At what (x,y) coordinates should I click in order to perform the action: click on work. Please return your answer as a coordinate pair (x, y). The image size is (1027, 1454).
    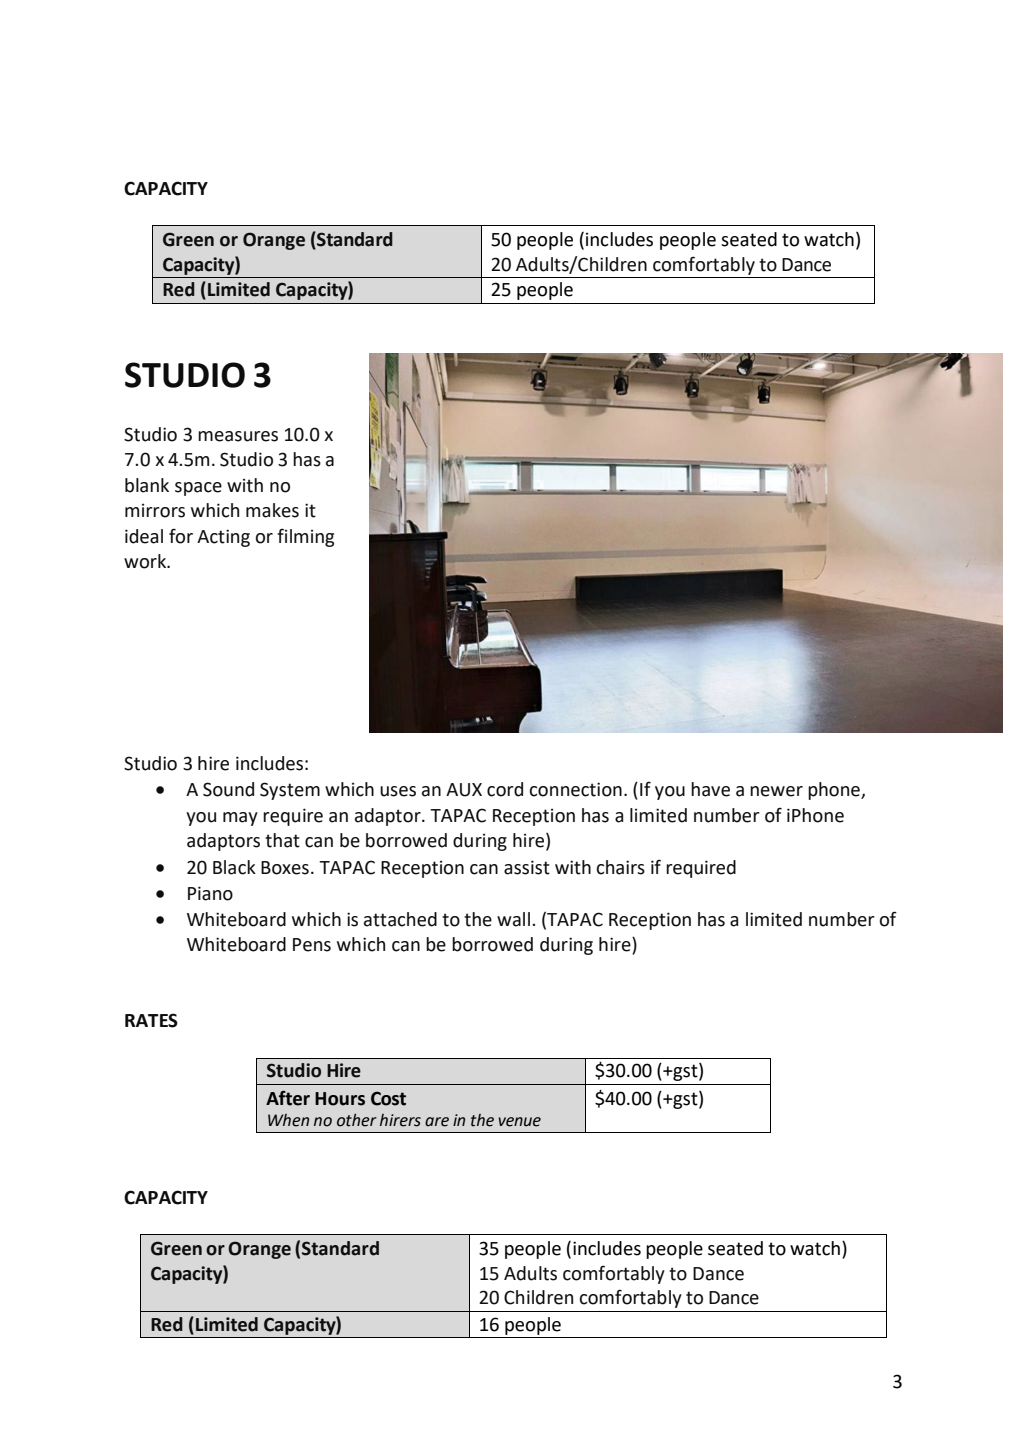
    Looking at the image, I should click on (146, 561).
